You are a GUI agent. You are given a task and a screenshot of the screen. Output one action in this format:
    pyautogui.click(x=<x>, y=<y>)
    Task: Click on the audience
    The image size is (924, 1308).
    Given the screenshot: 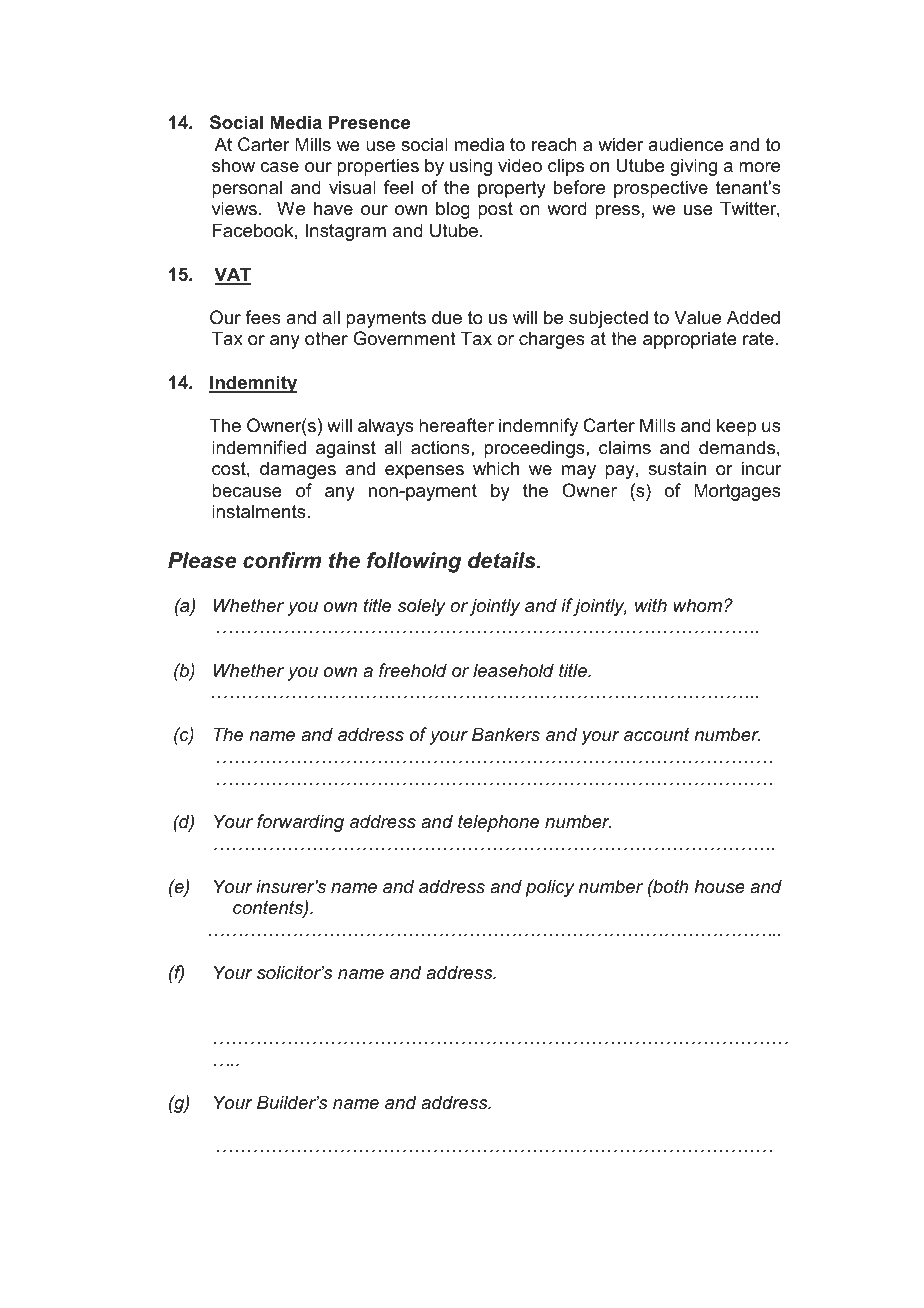 What is the action you would take?
    pyautogui.click(x=686, y=144)
